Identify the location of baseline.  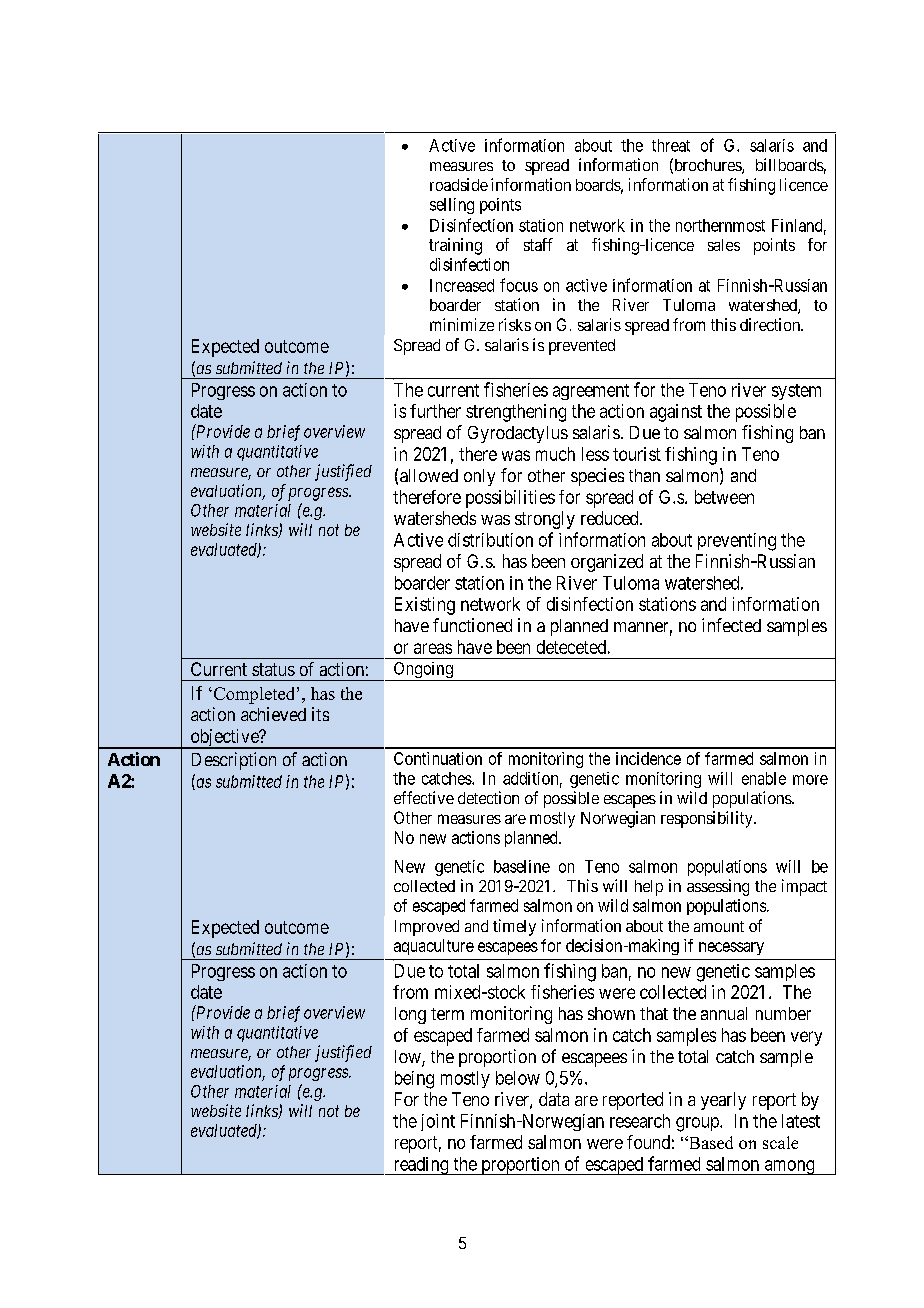
(522, 866).
